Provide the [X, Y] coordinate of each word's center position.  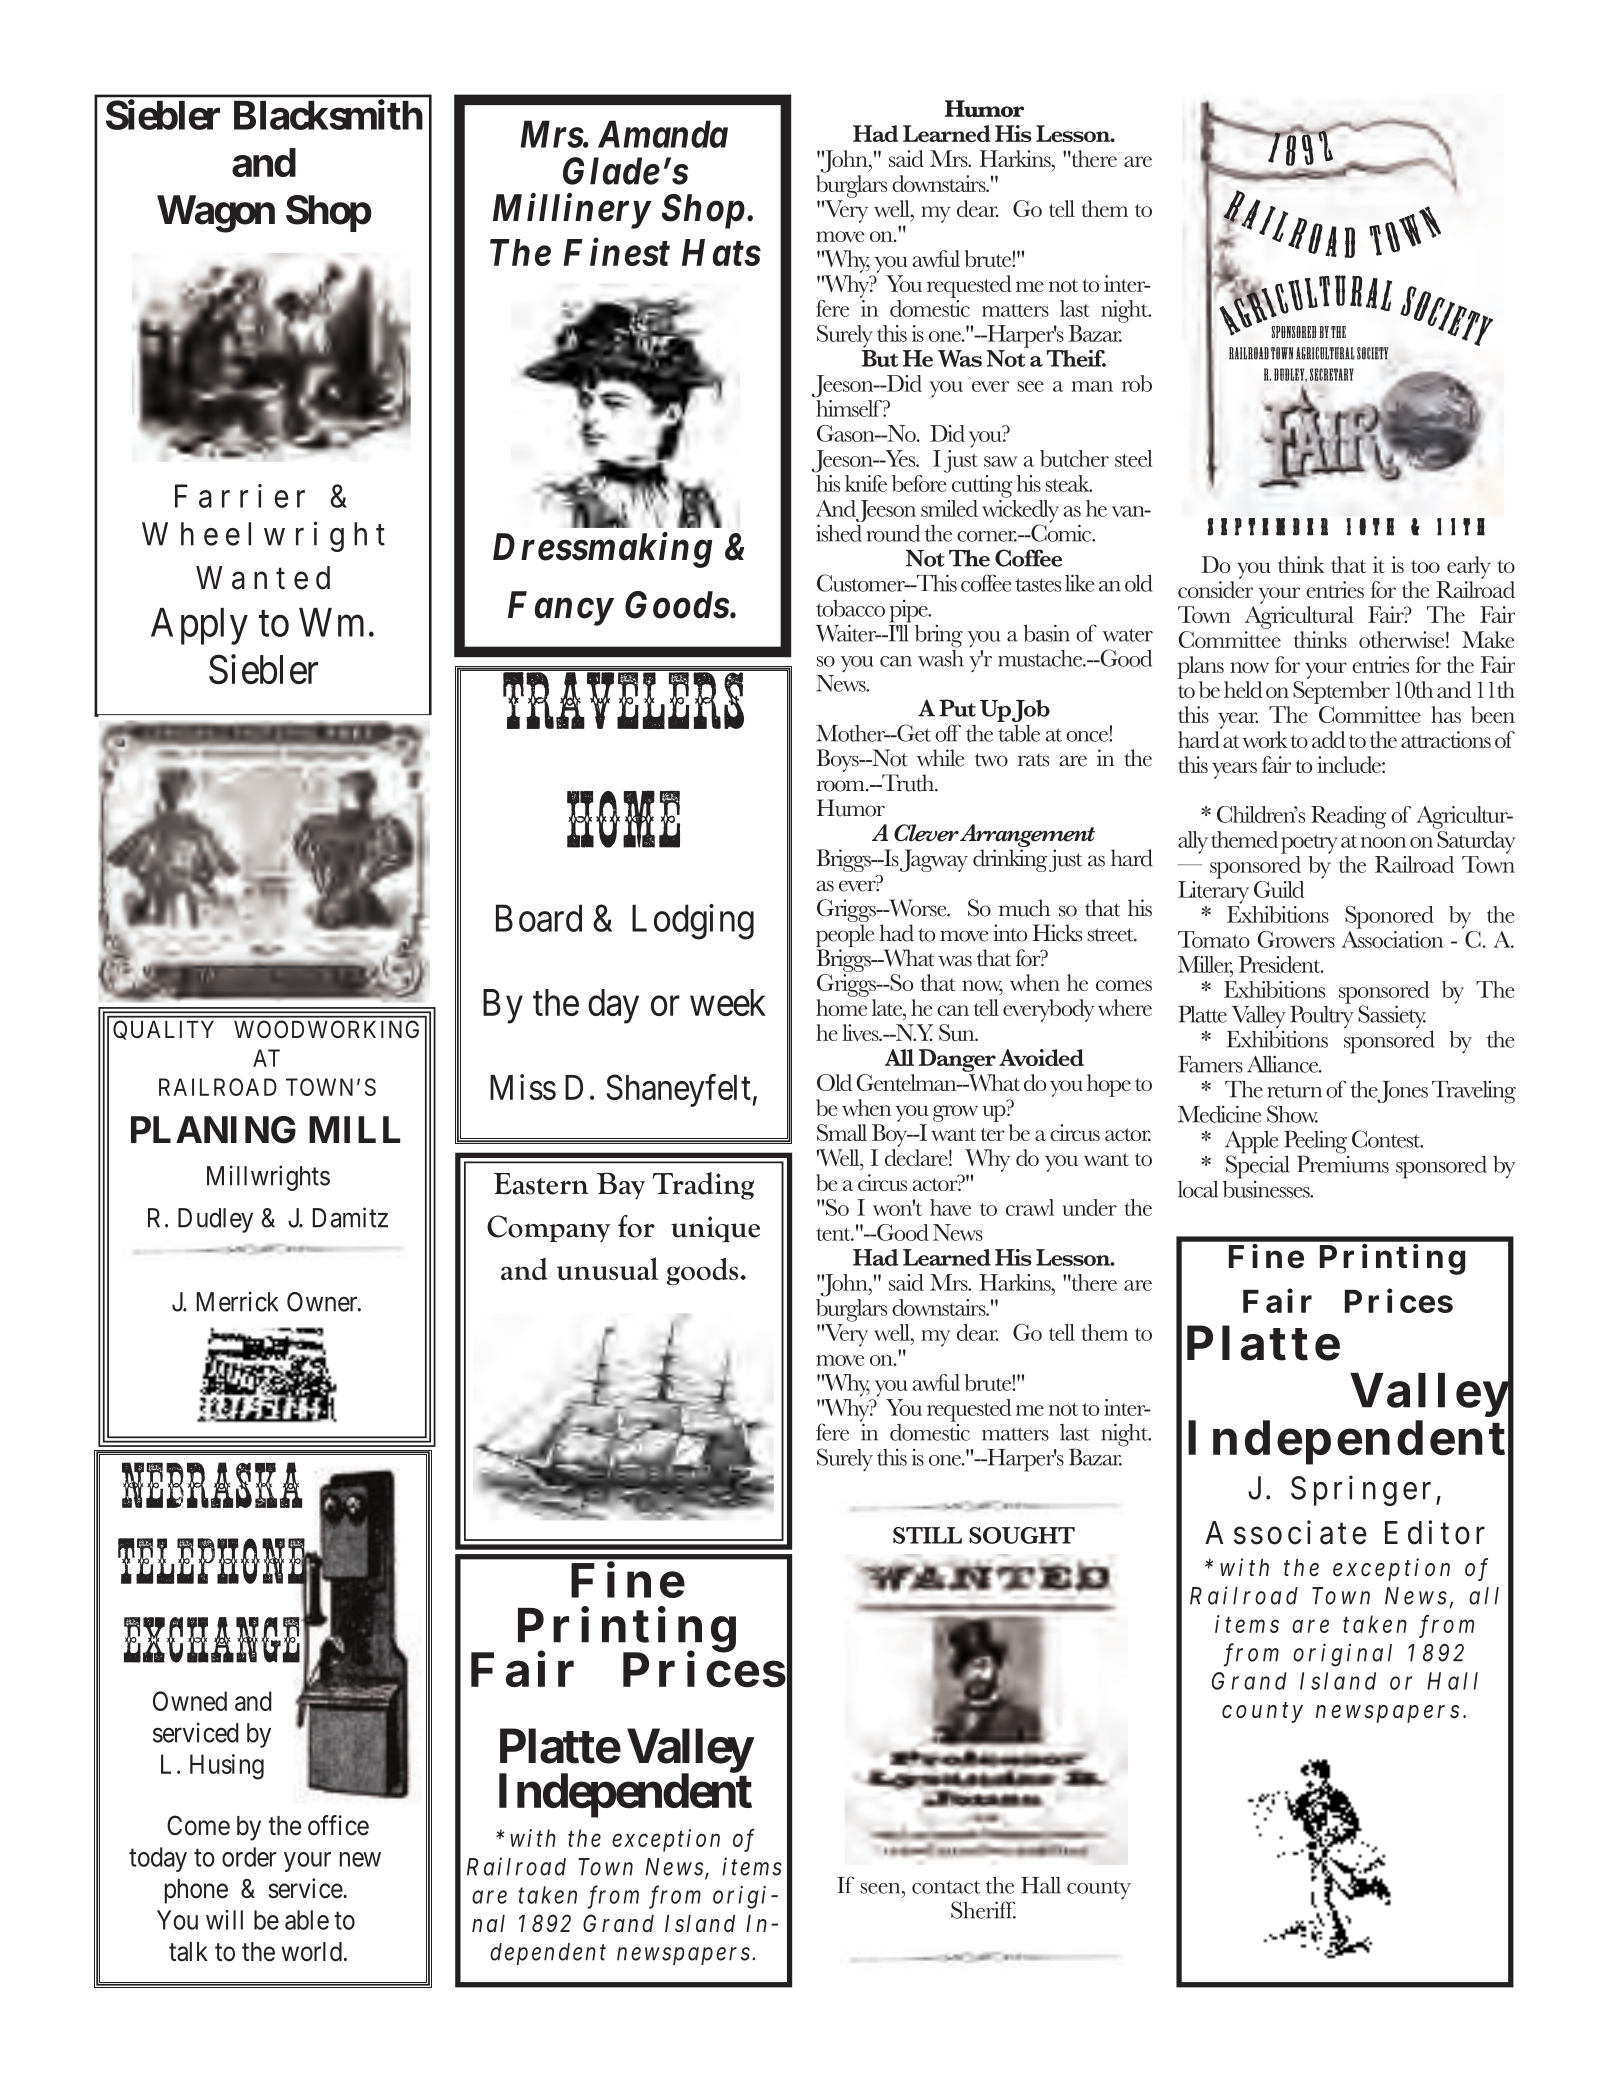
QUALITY [163, 1030]
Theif [1076, 358]
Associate [1285, 1532]
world [311, 1952]
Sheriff [983, 1910]
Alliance [1284, 1064]
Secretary [1332, 374]
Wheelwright [263, 536]
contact [946, 1887]
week [728, 1002]
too [1425, 566]
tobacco [850, 608]
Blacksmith [328, 115]
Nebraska [212, 1485]
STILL [927, 1535]
